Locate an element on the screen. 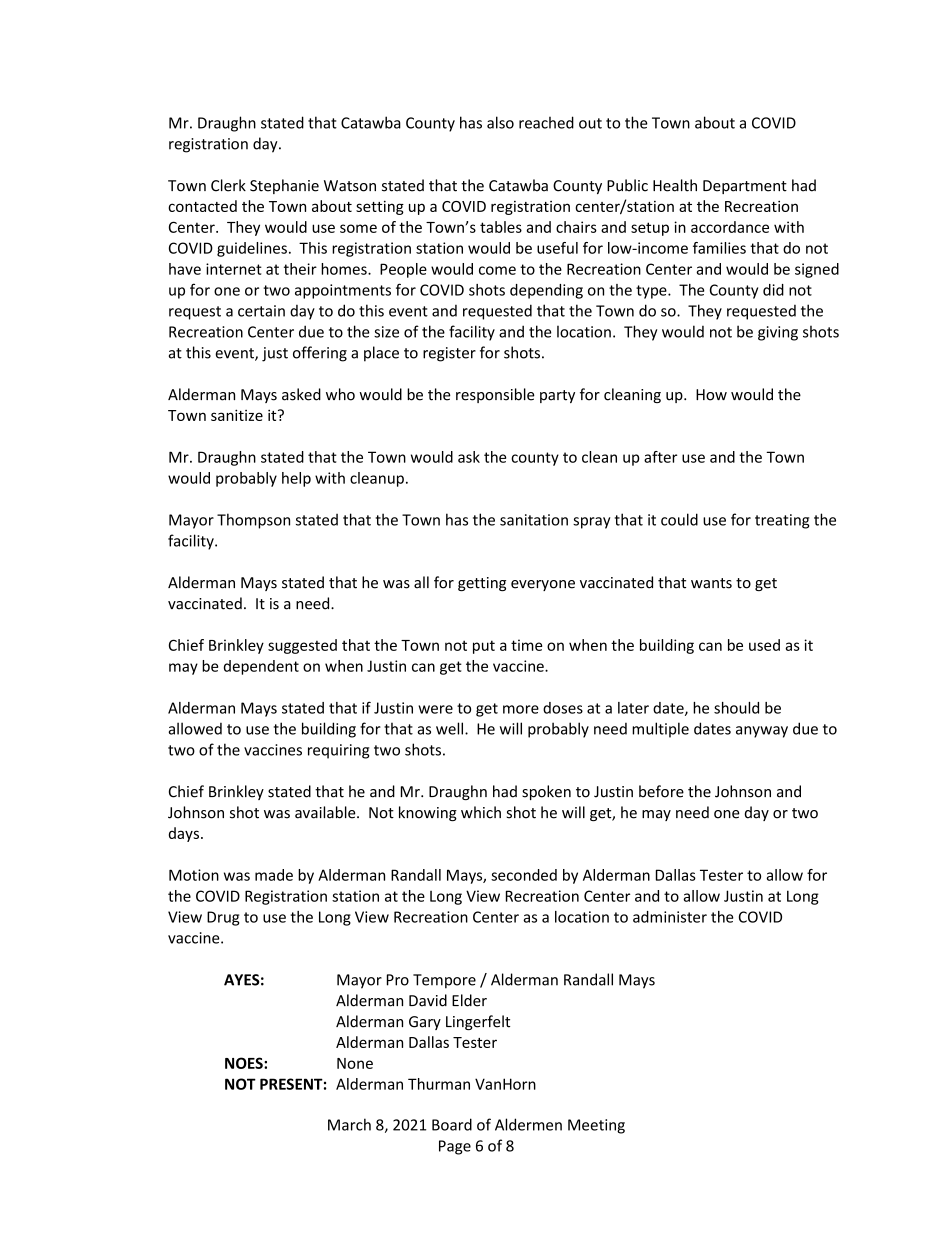 This screenshot has width=952, height=1233. dependent is located at coordinates (261, 667).
